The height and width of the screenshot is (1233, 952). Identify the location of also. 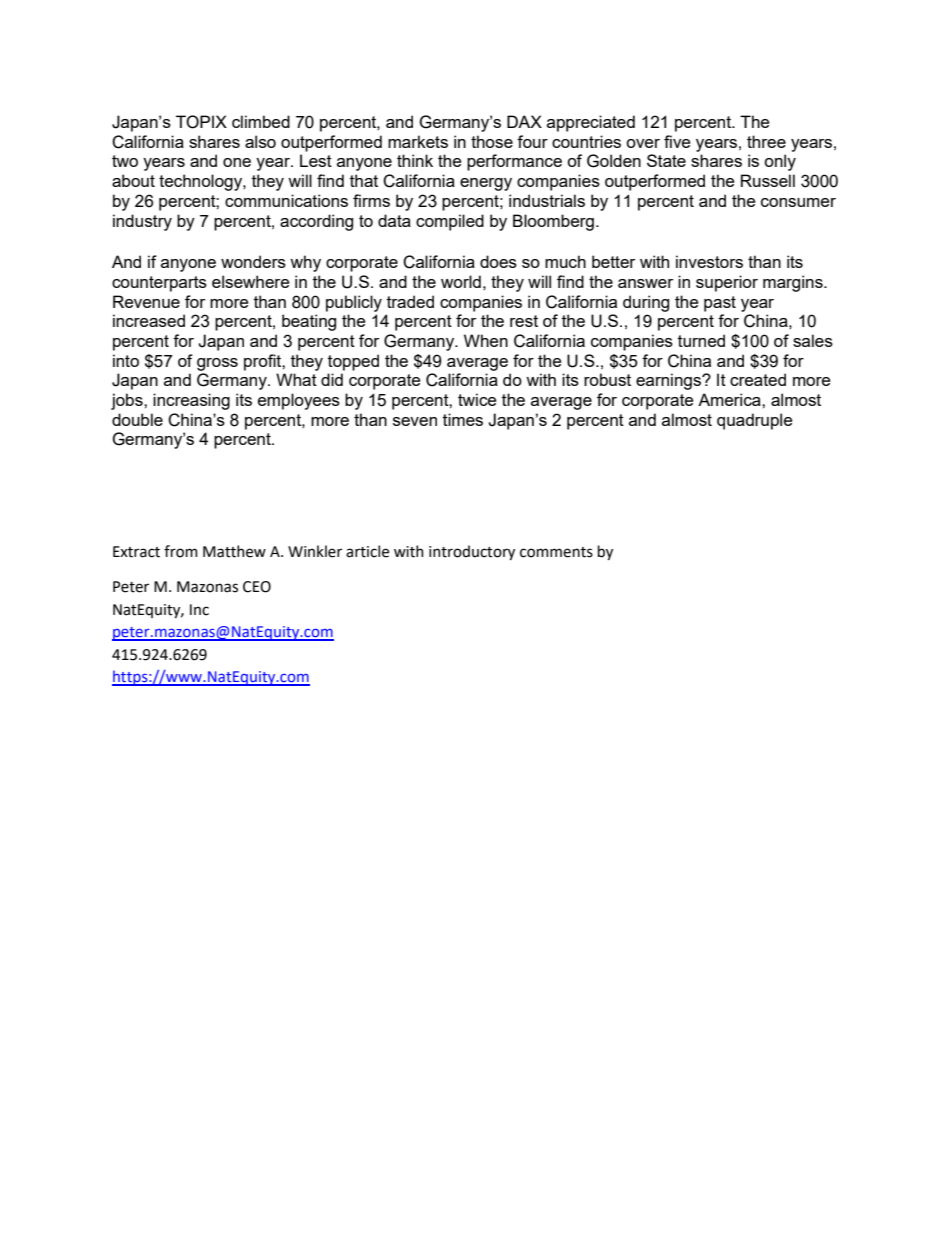
(260, 141).
